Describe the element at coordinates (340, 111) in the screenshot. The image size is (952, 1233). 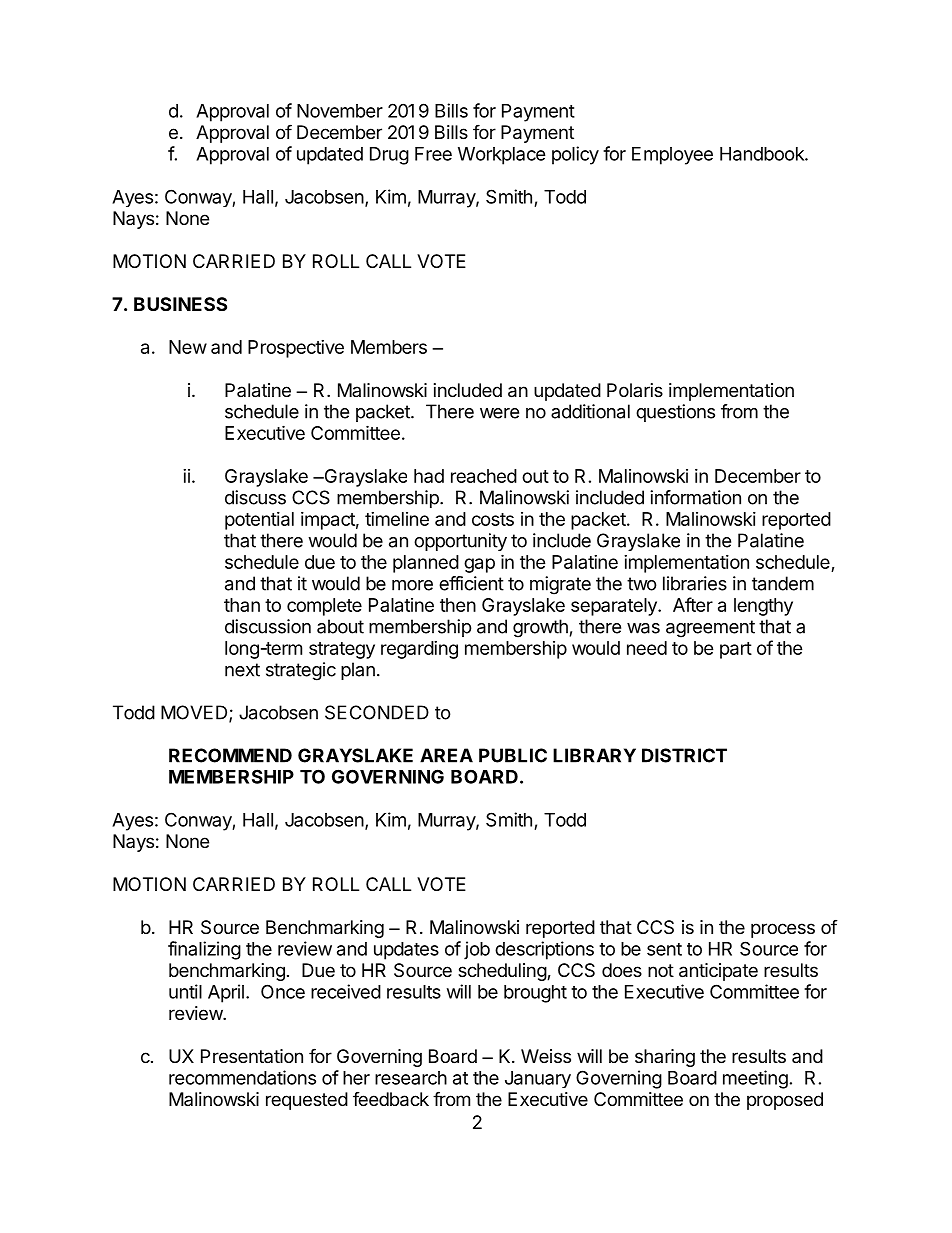
I see `November` at that location.
